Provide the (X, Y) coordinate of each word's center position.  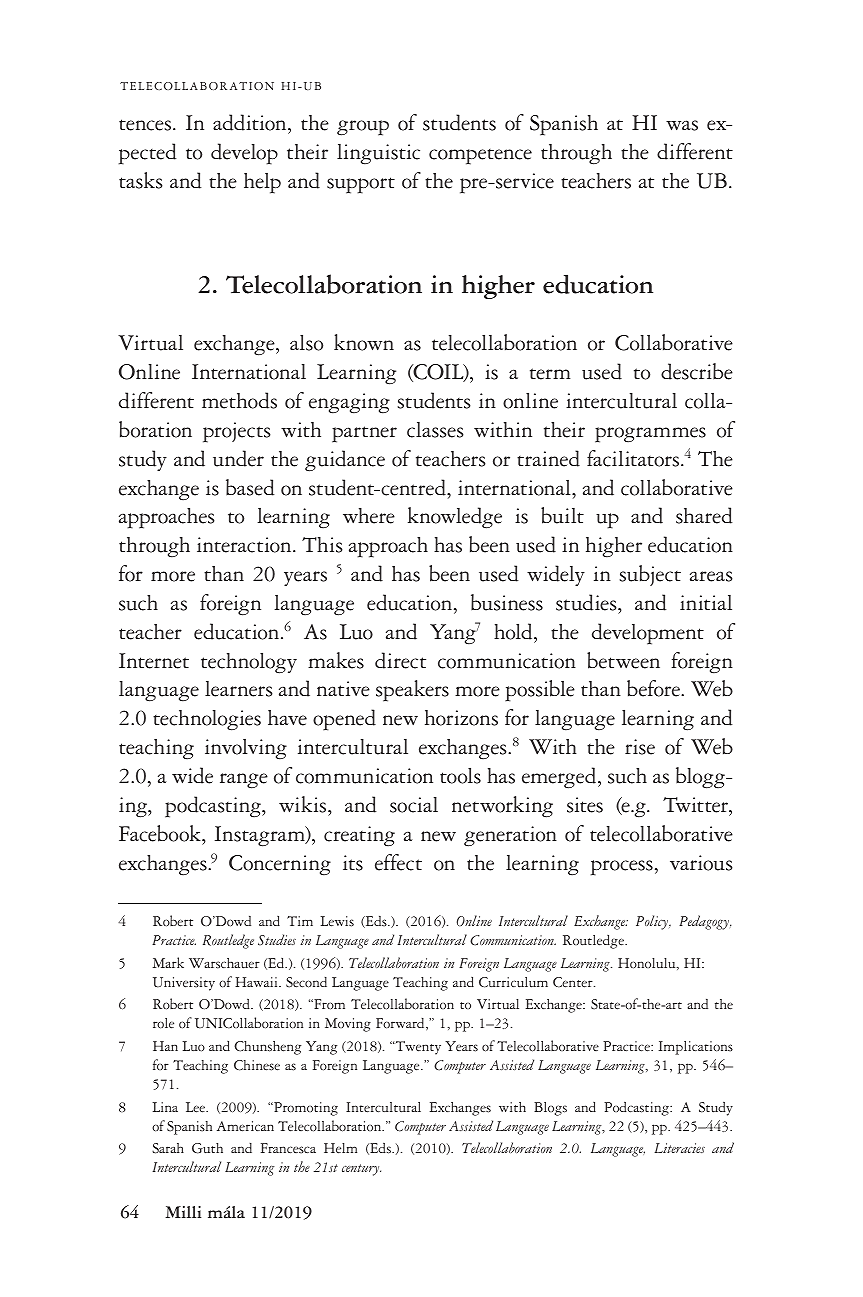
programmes (650, 435)
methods (239, 400)
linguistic (378, 154)
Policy (653, 922)
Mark (168, 962)
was (682, 125)
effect (398, 862)
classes (435, 430)
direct (400, 660)
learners (239, 689)
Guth (207, 1148)
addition (251, 124)
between (623, 660)
